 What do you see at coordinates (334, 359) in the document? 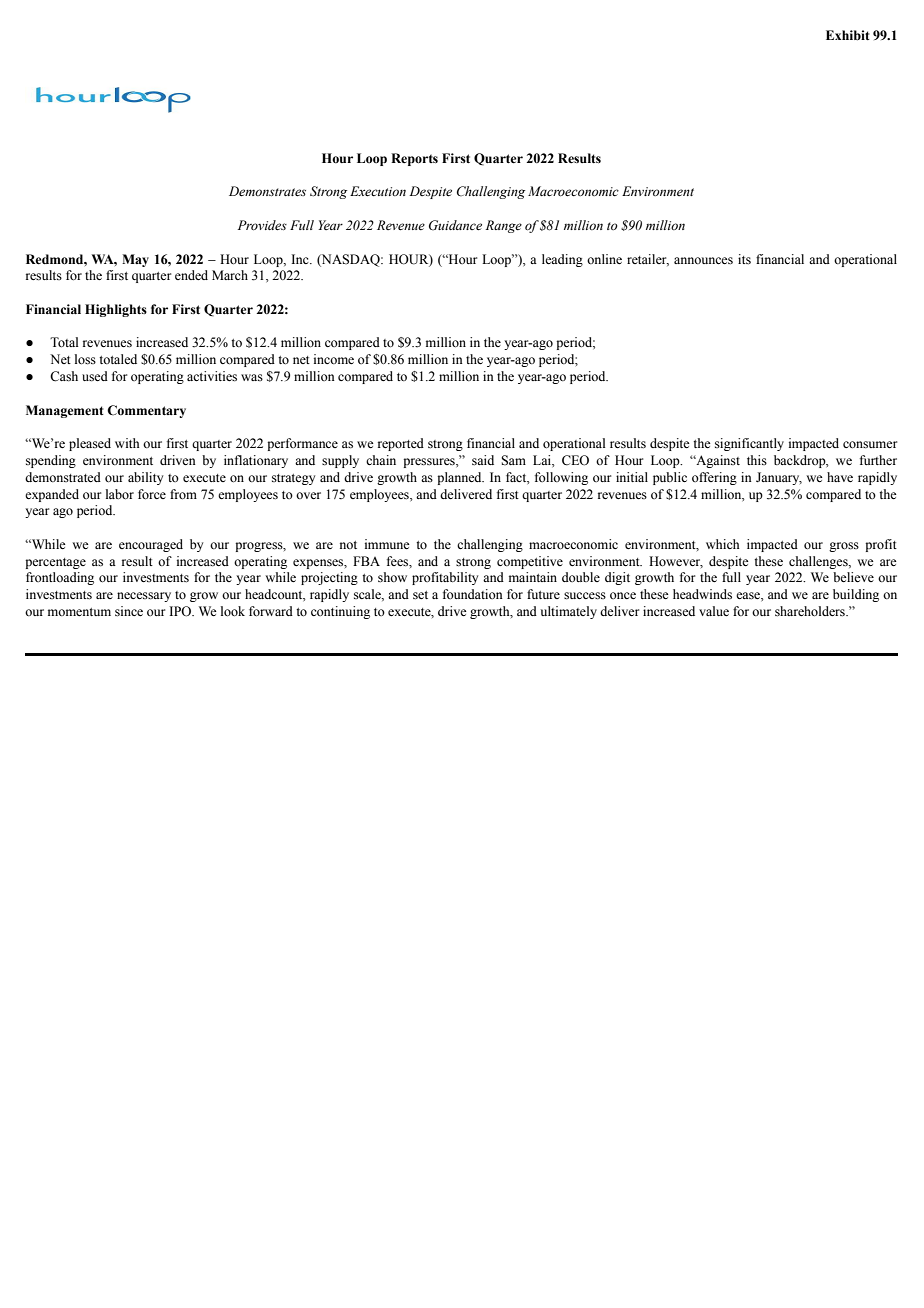
I see `income` at bounding box center [334, 359].
